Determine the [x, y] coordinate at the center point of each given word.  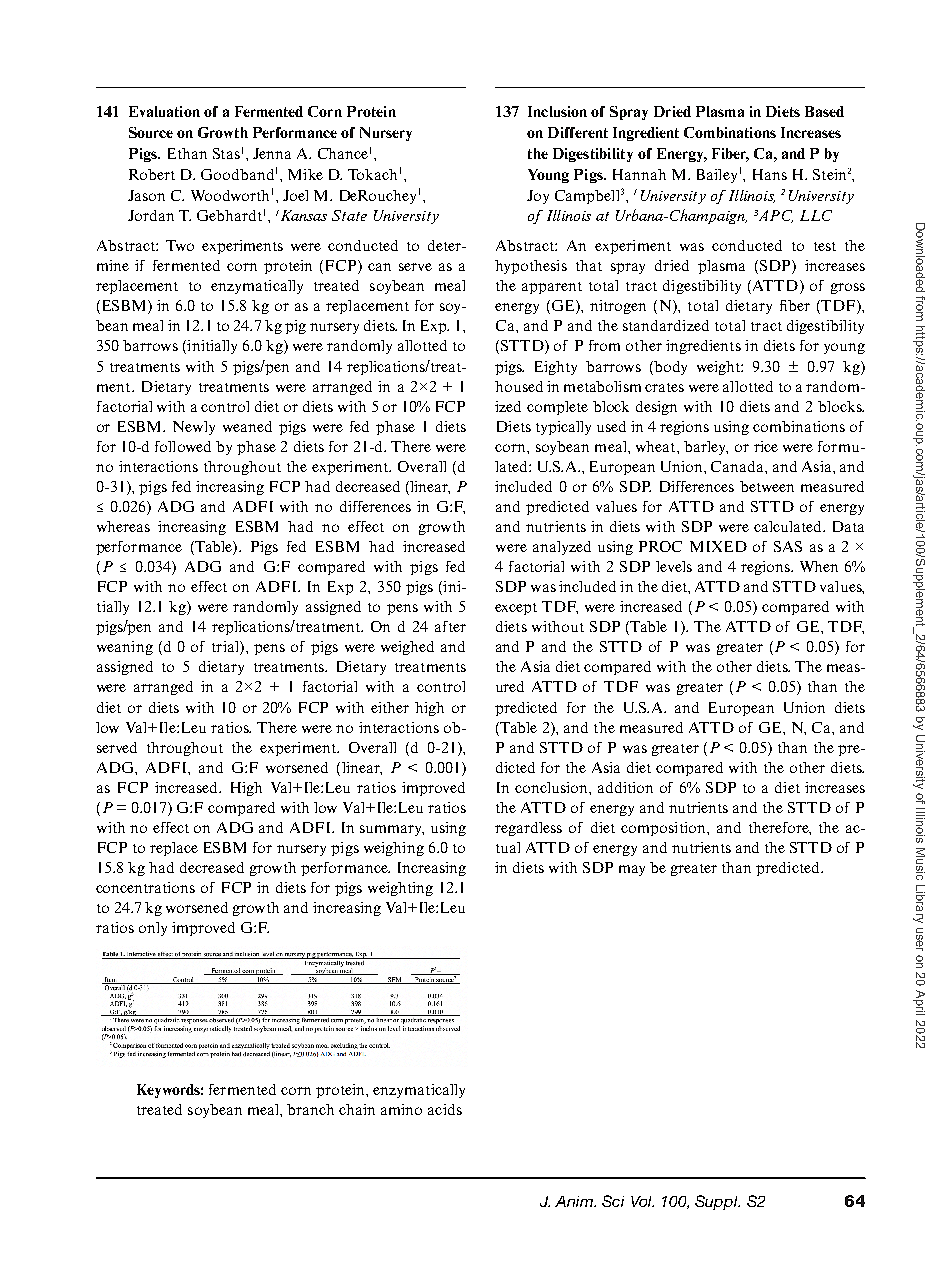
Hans [770, 174]
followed [183, 446]
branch [310, 1109]
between [767, 486]
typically [563, 428]
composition [664, 829]
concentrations [145, 887]
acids [445, 1109]
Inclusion [557, 111]
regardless [528, 829]
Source [151, 132]
